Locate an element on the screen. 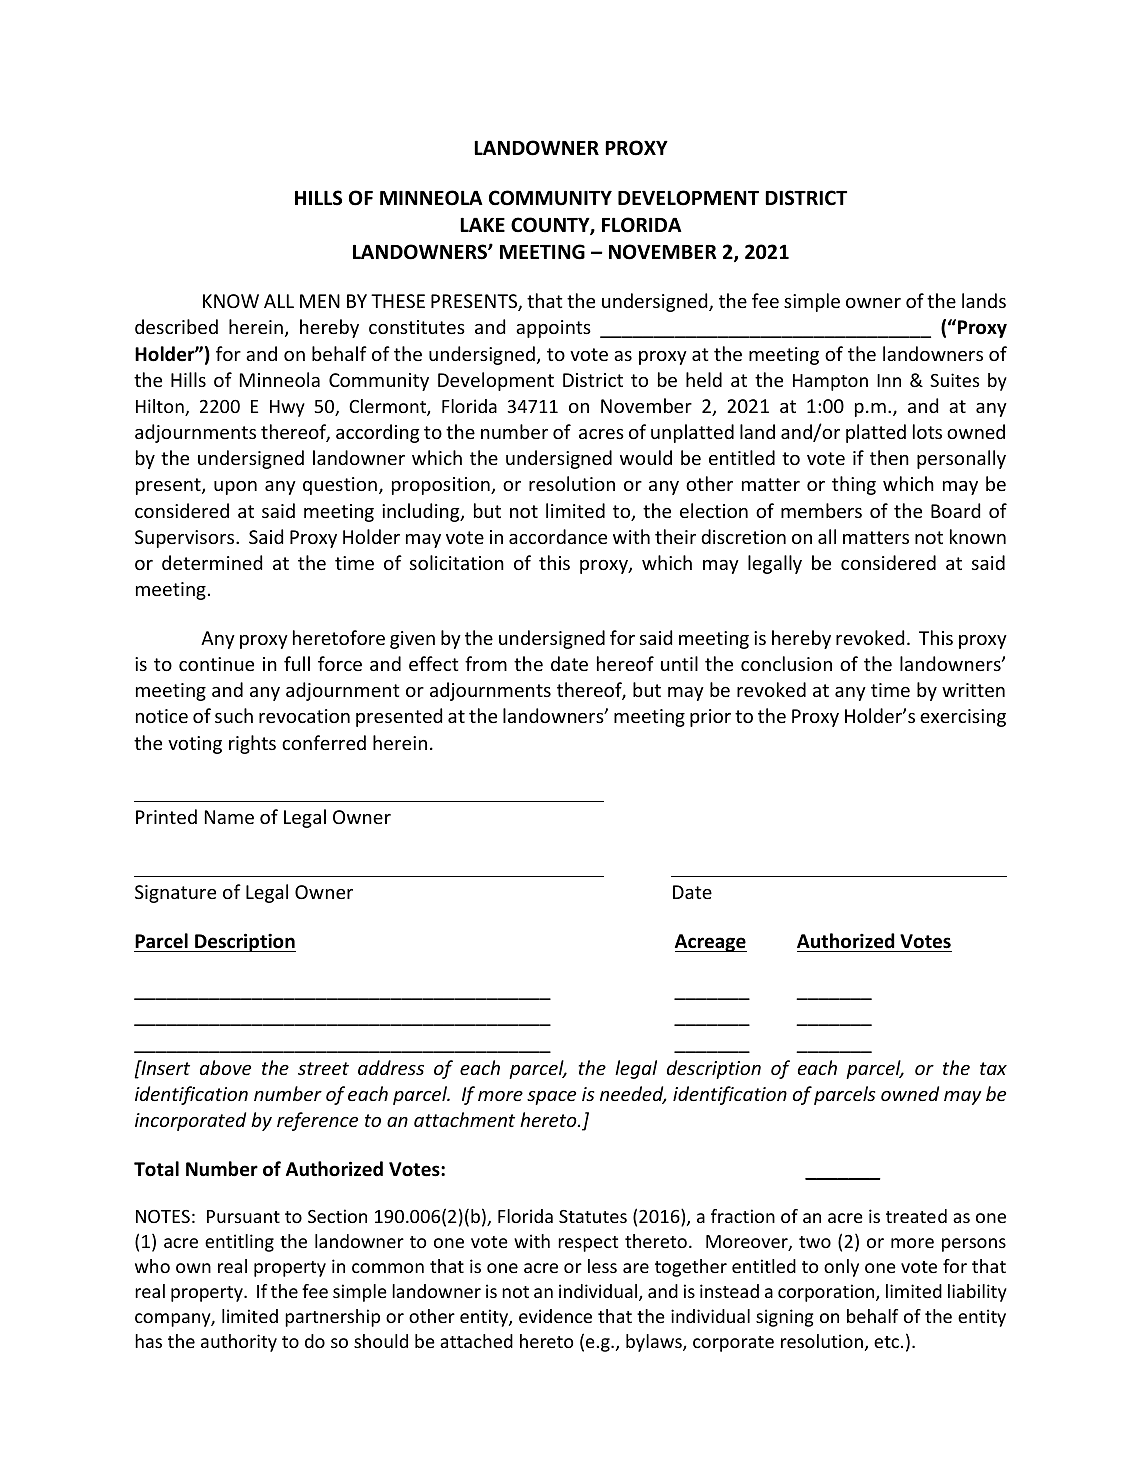 This screenshot has width=1141, height=1477. described is located at coordinates (176, 326).
